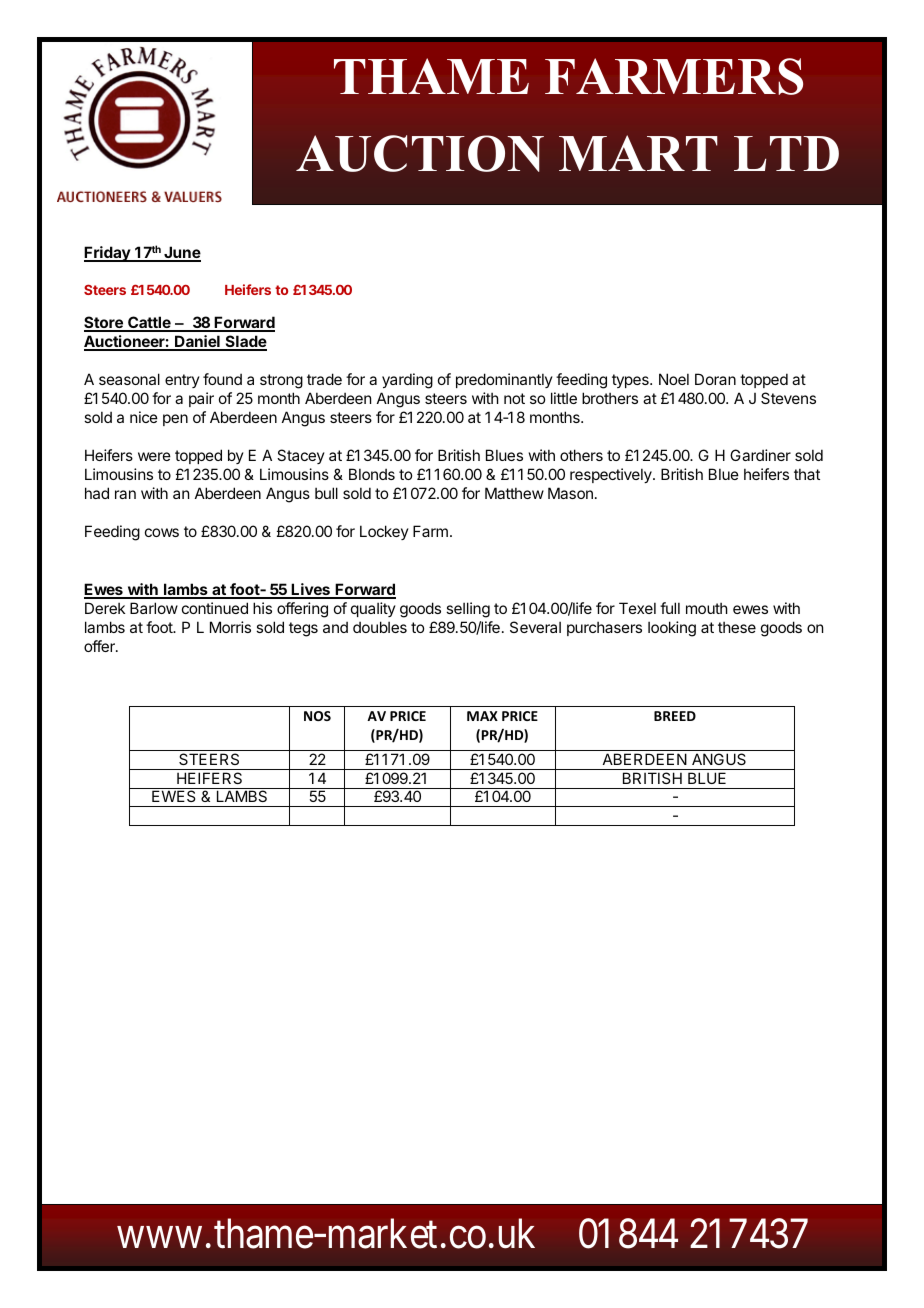 The image size is (924, 1308). I want to click on MART, so click(638, 153).
